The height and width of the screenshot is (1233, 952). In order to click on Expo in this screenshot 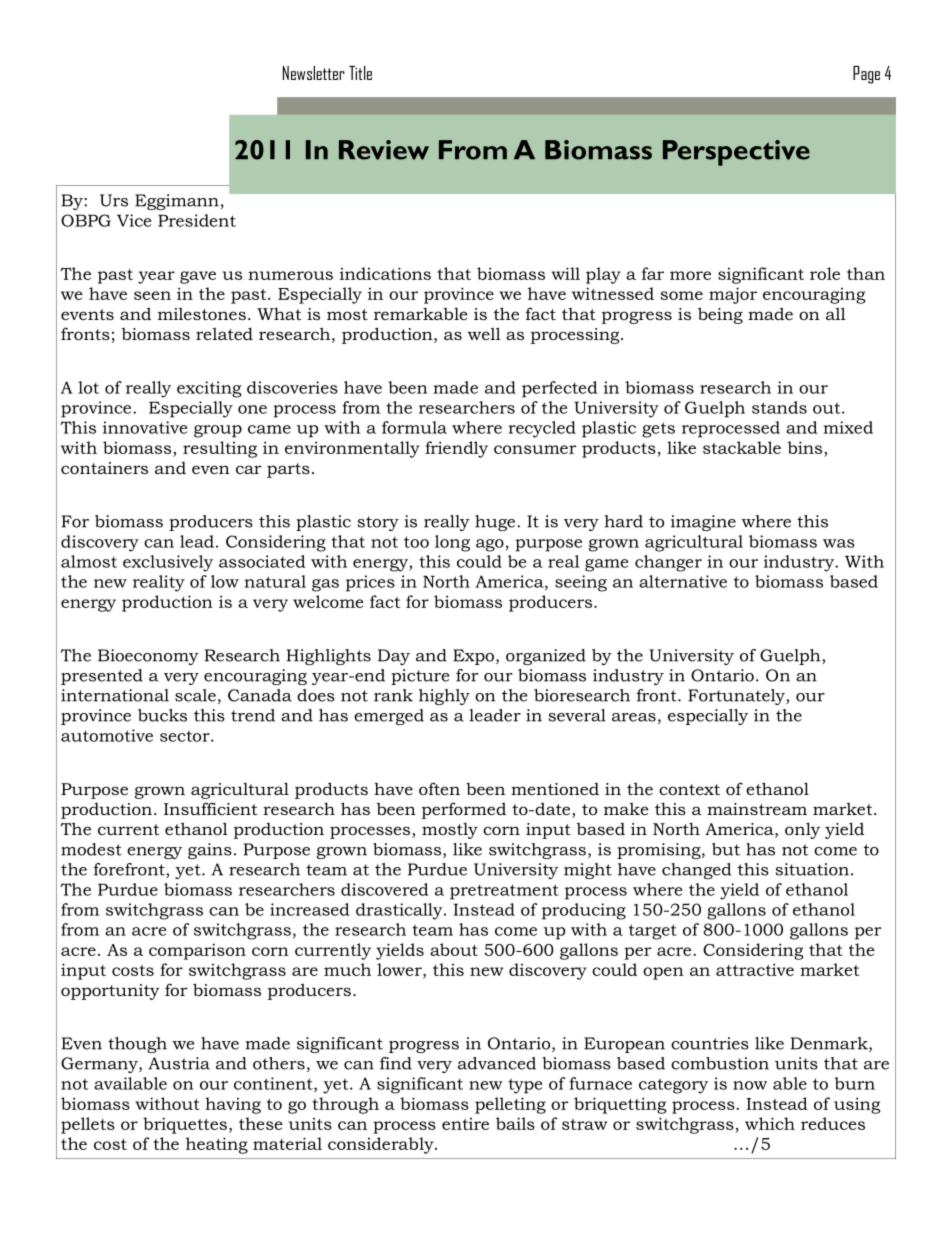, I will do `click(473, 657)`.
